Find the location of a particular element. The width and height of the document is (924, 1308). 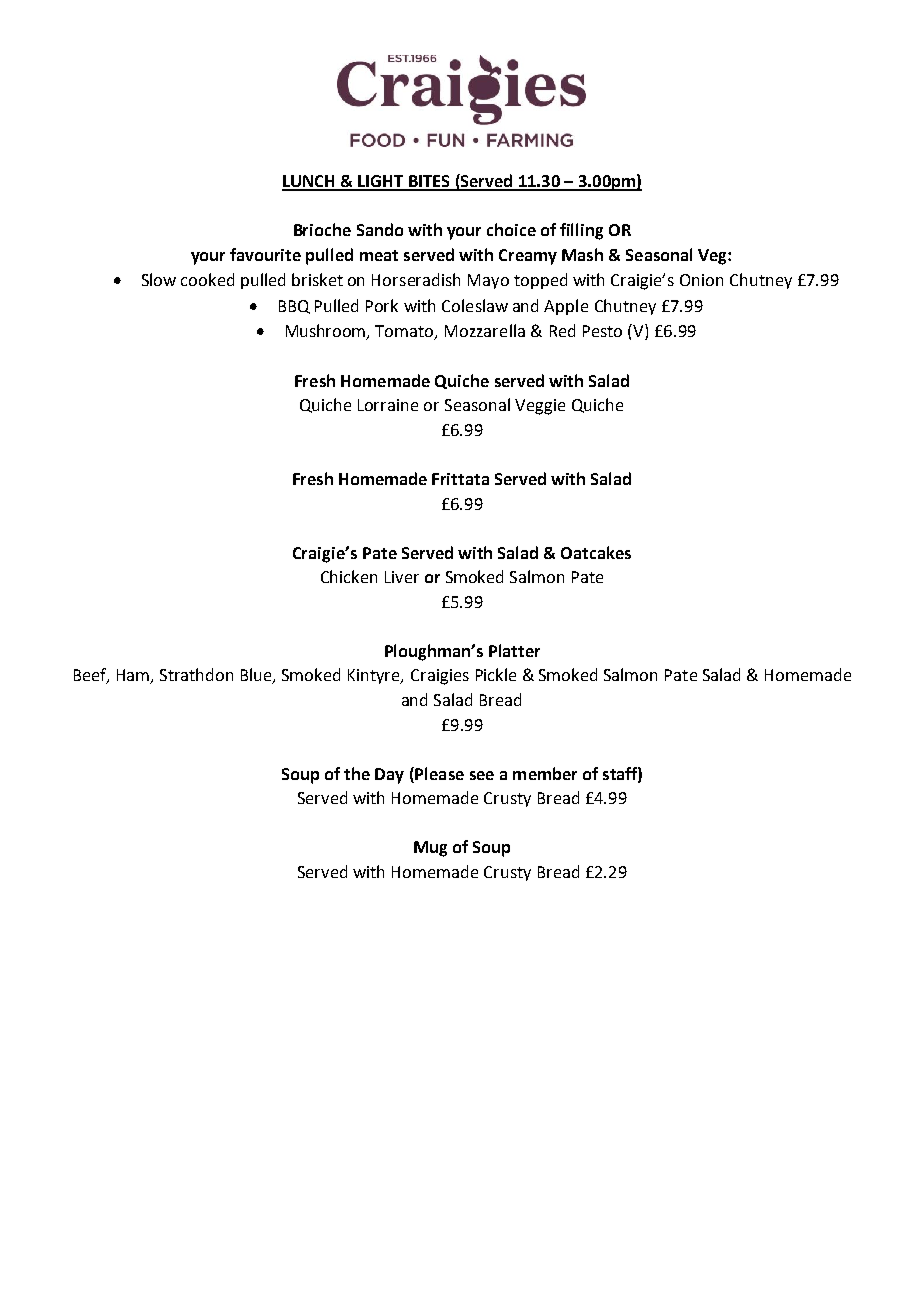

the is located at coordinates (357, 773).
